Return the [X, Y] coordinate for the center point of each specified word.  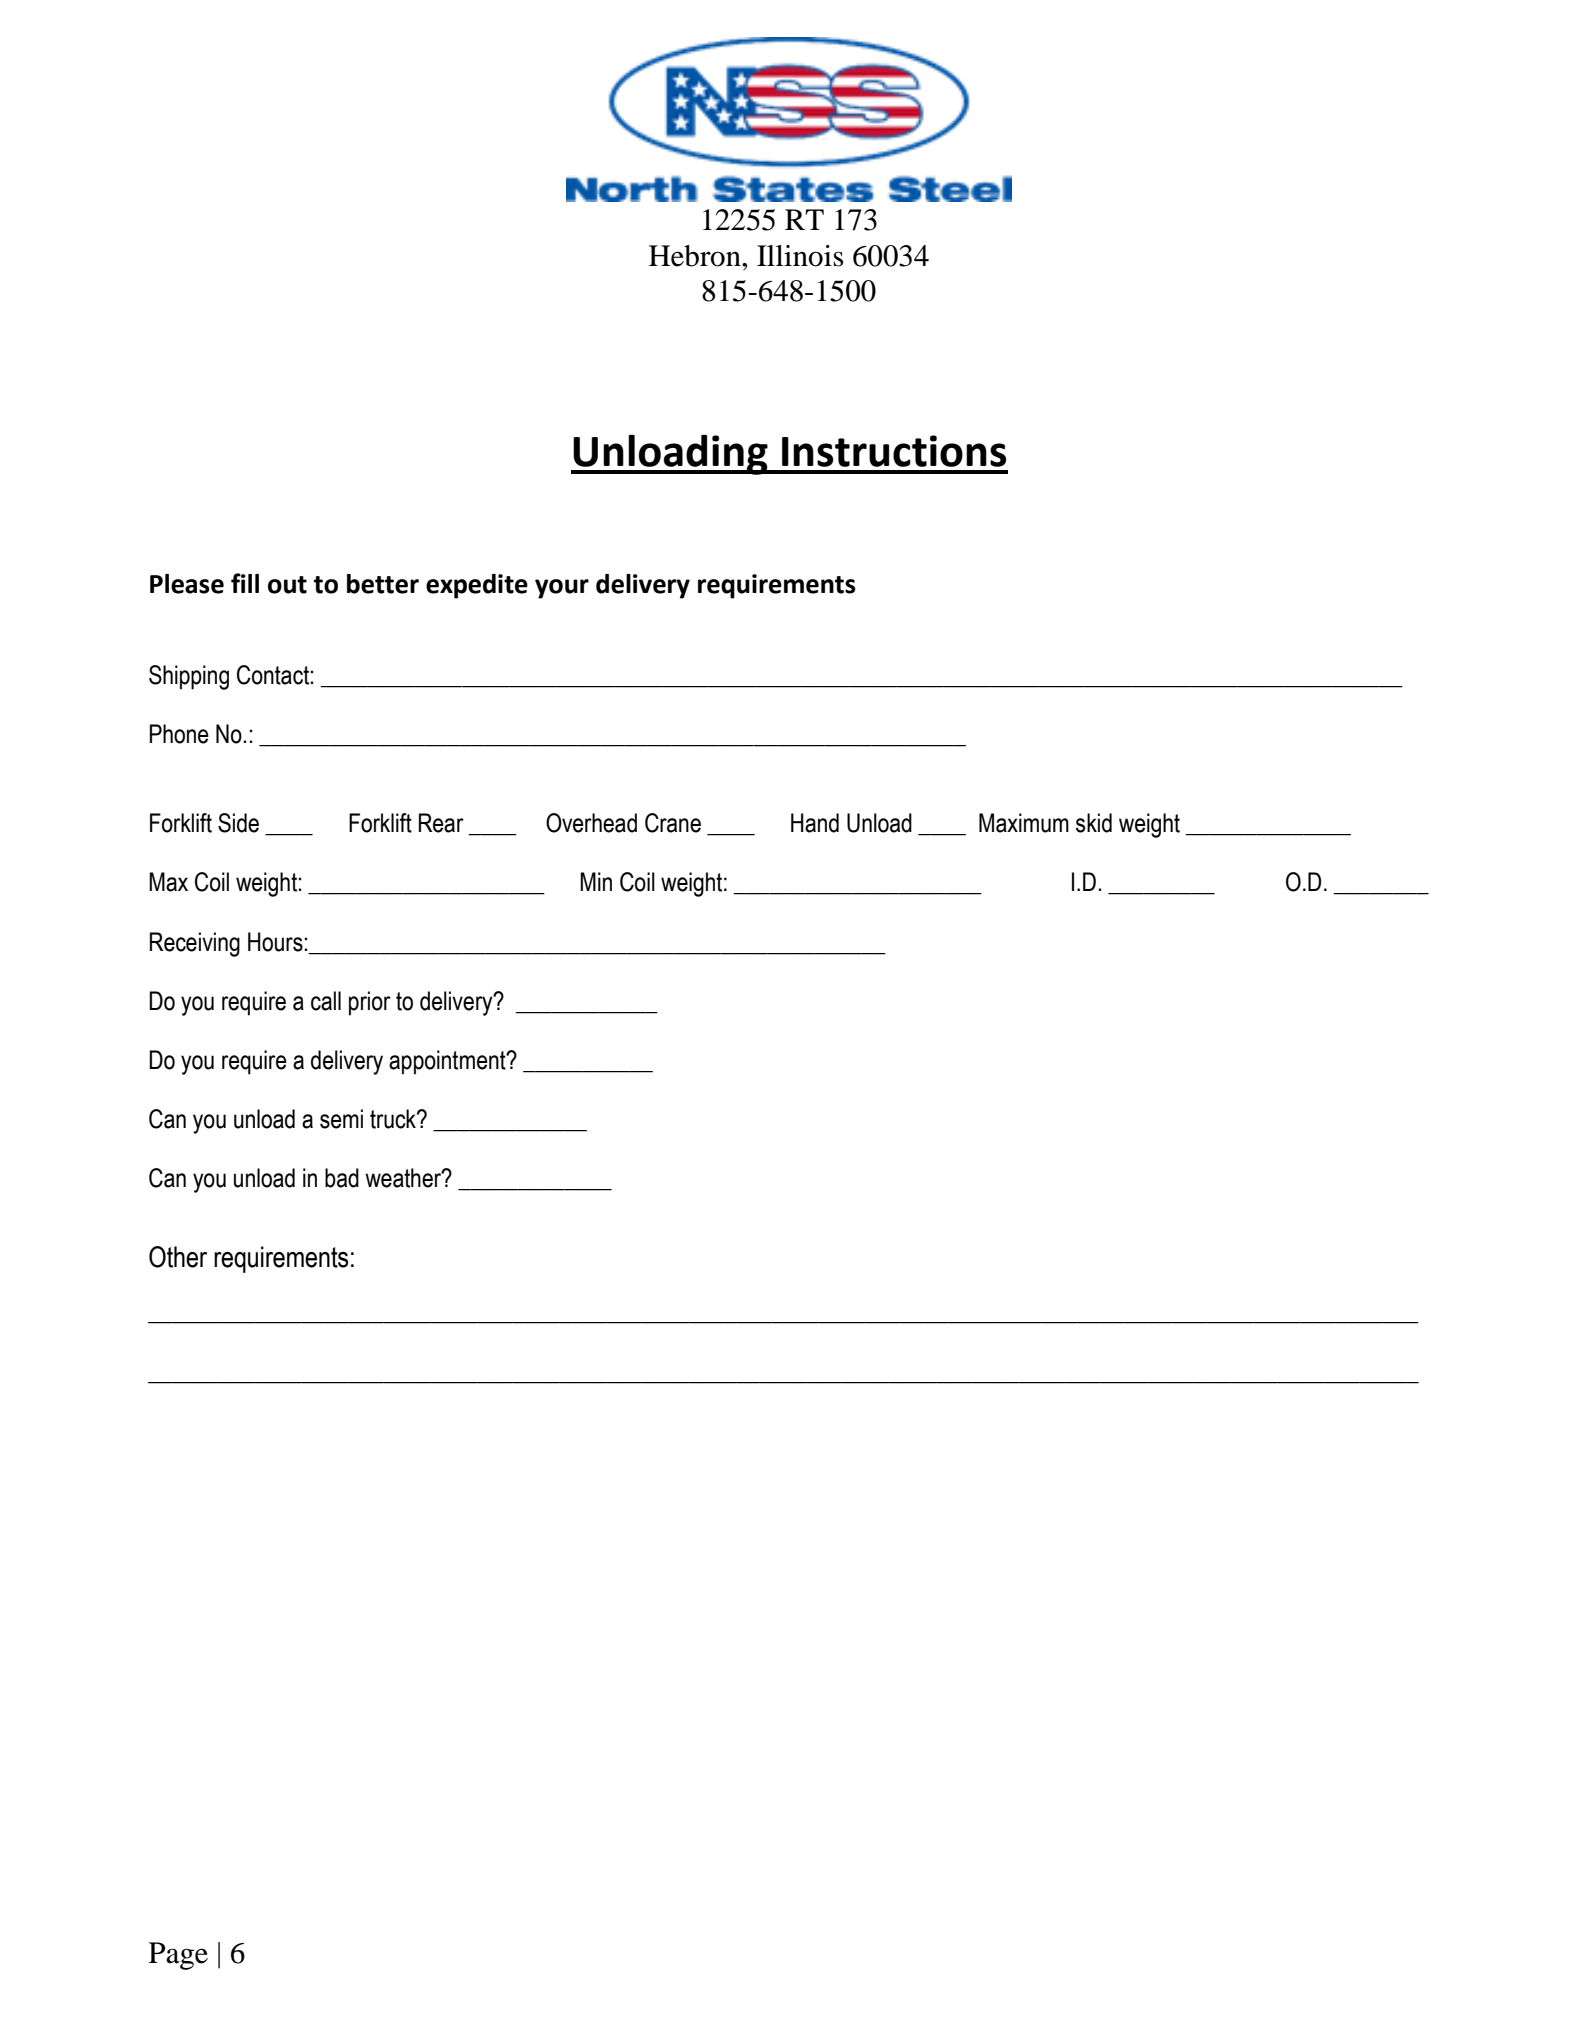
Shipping [189, 677]
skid [1094, 823]
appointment [448, 1062]
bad [342, 1178]
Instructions [894, 451]
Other [178, 1257]
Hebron [696, 256]
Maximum [1024, 823]
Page [178, 1956]
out [287, 585]
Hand [815, 823]
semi [341, 1119]
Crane [673, 823]
